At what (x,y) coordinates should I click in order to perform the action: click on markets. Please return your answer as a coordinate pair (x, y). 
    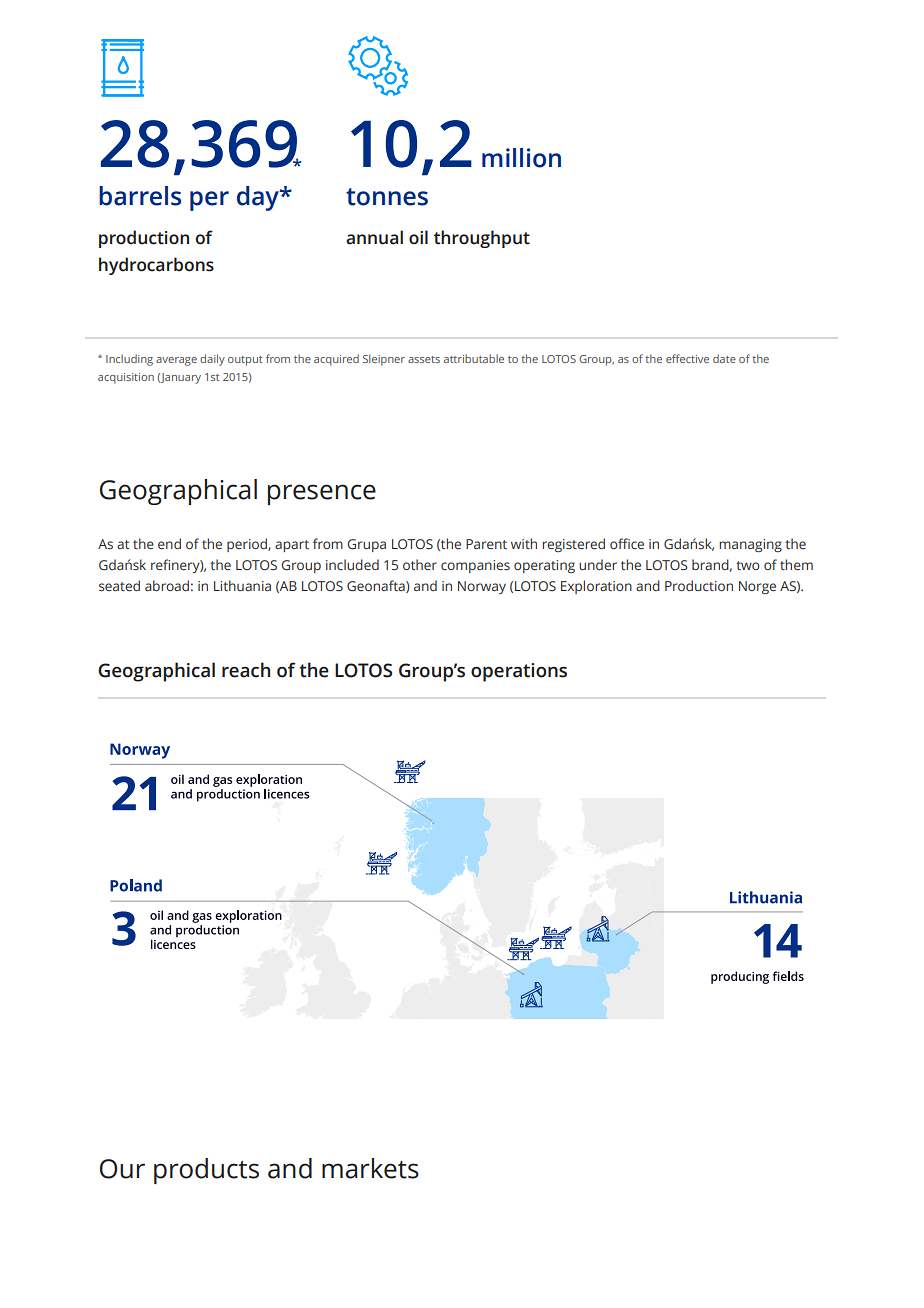
    Looking at the image, I should click on (370, 1168).
